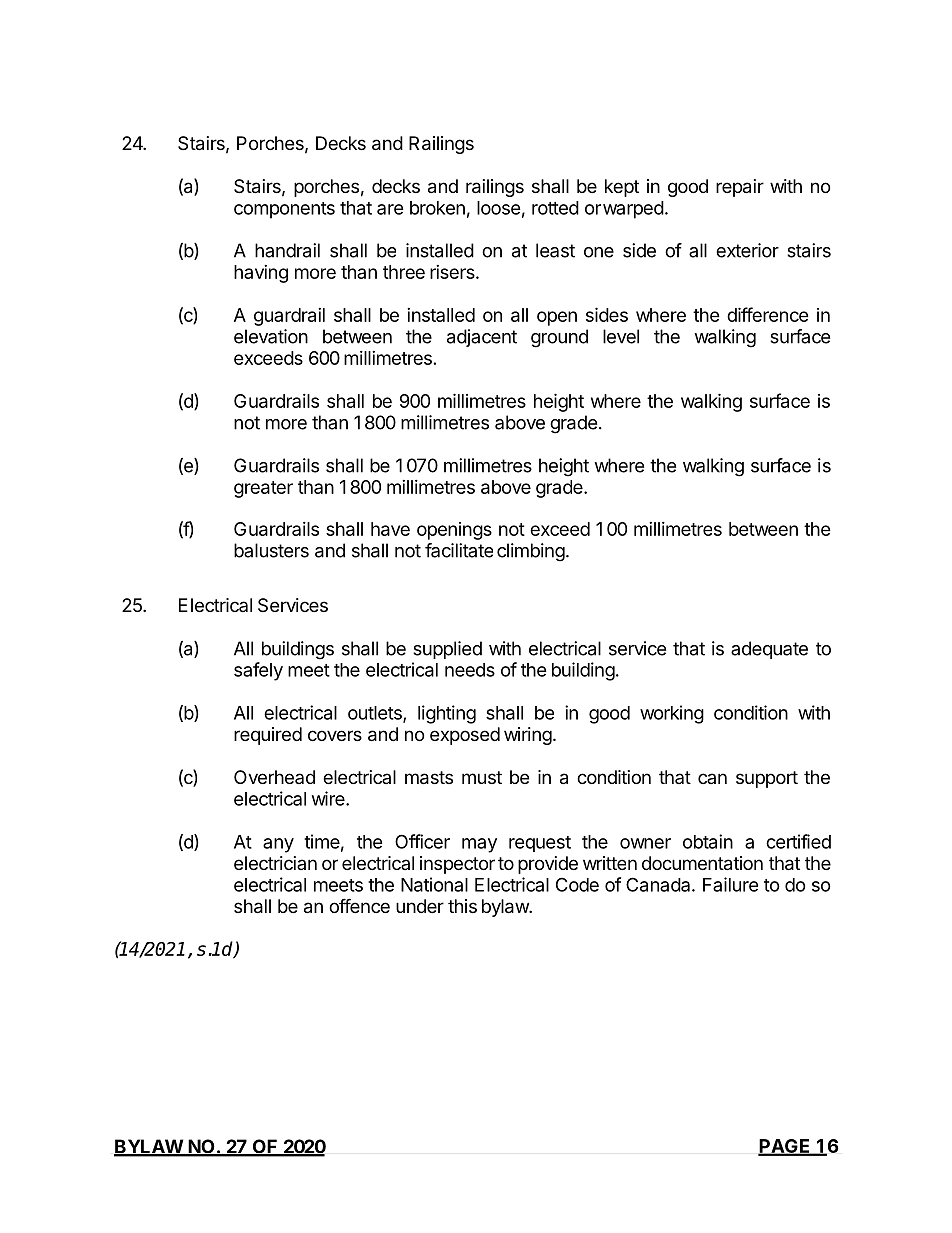 This image has width=952, height=1233. I want to click on adequate, so click(769, 650).
